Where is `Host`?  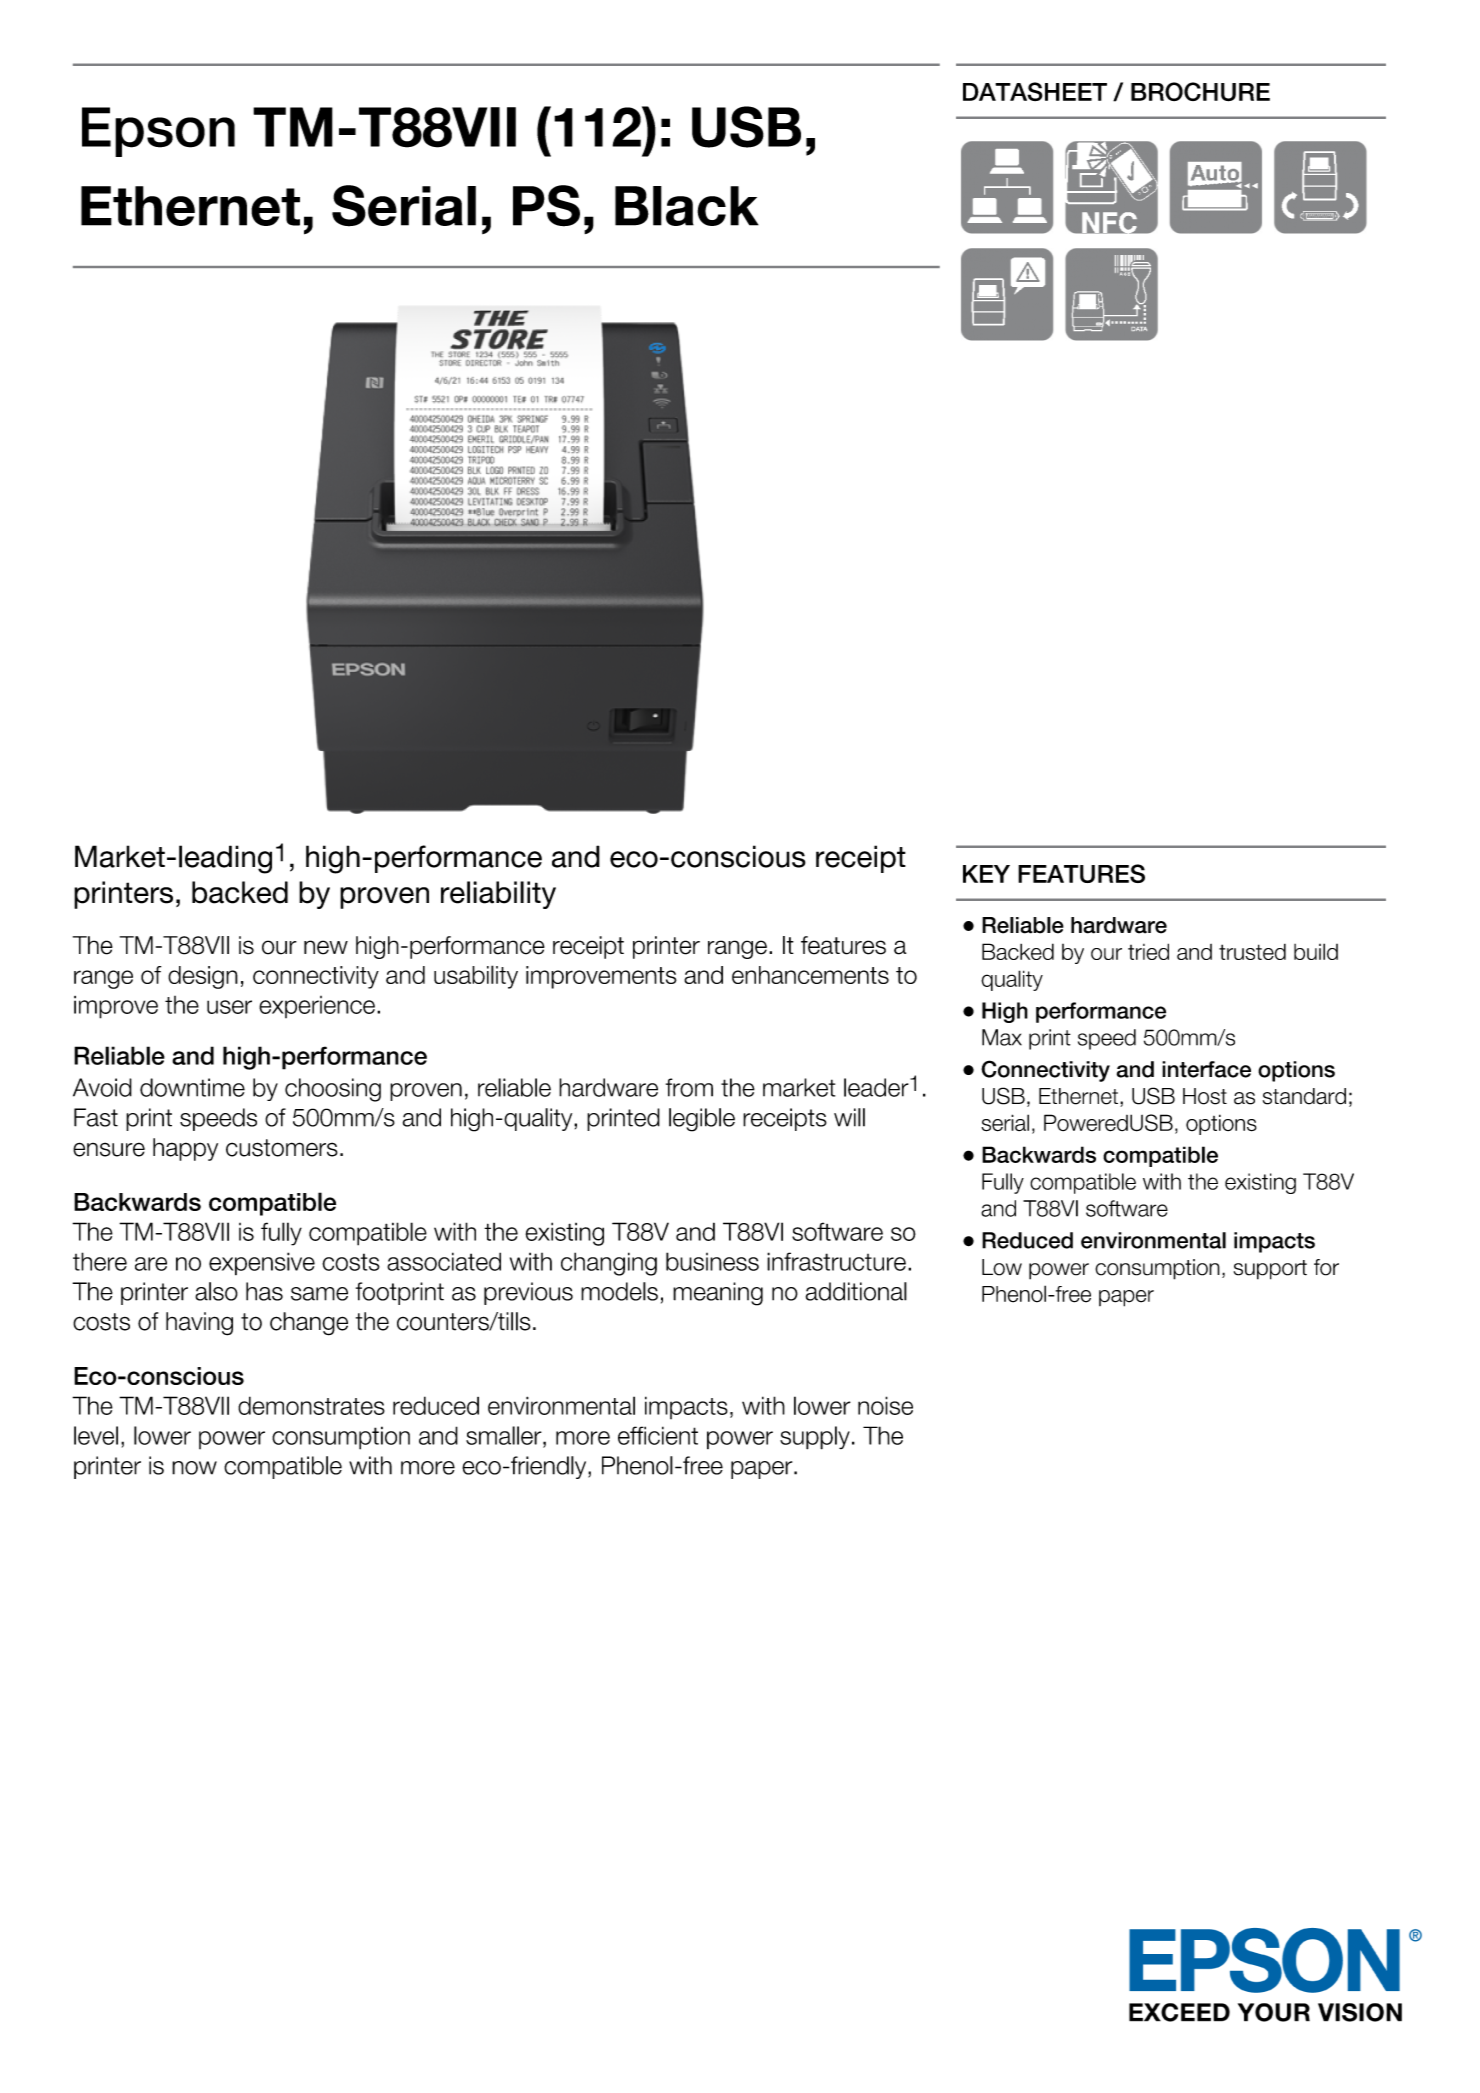
Host is located at coordinates (1205, 1096).
